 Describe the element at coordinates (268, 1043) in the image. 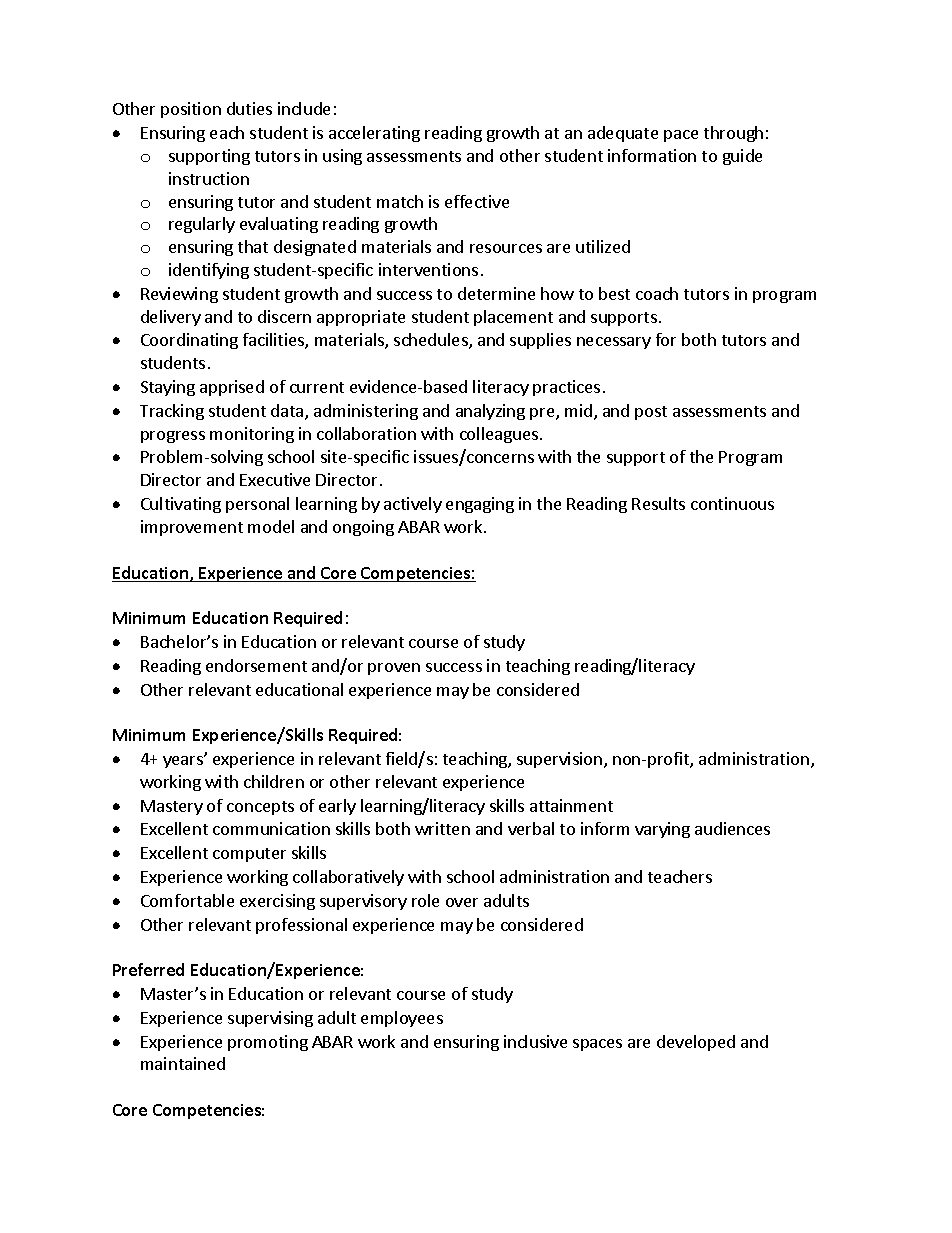

I see `promoting` at that location.
